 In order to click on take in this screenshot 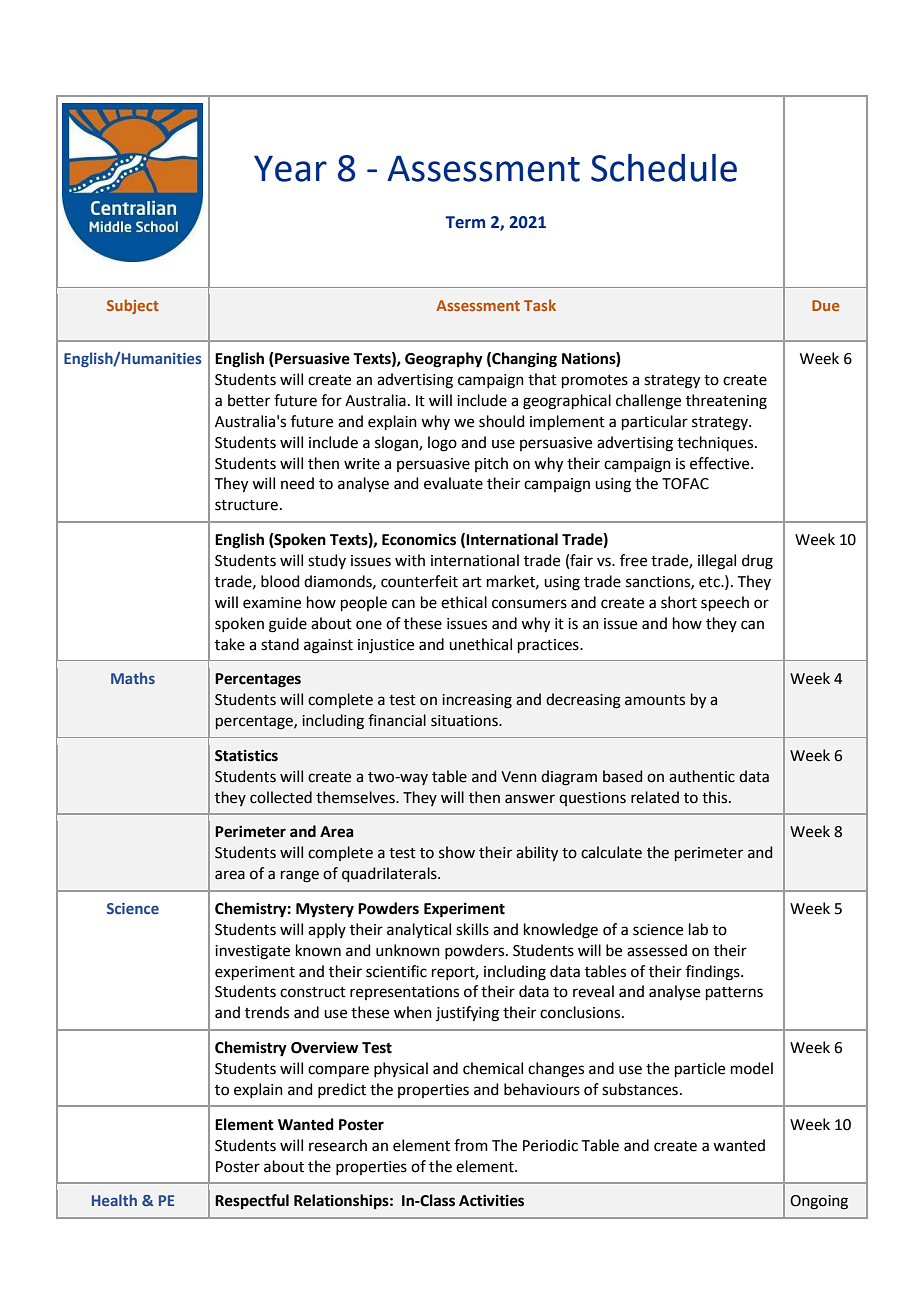, I will do `click(230, 644)`.
